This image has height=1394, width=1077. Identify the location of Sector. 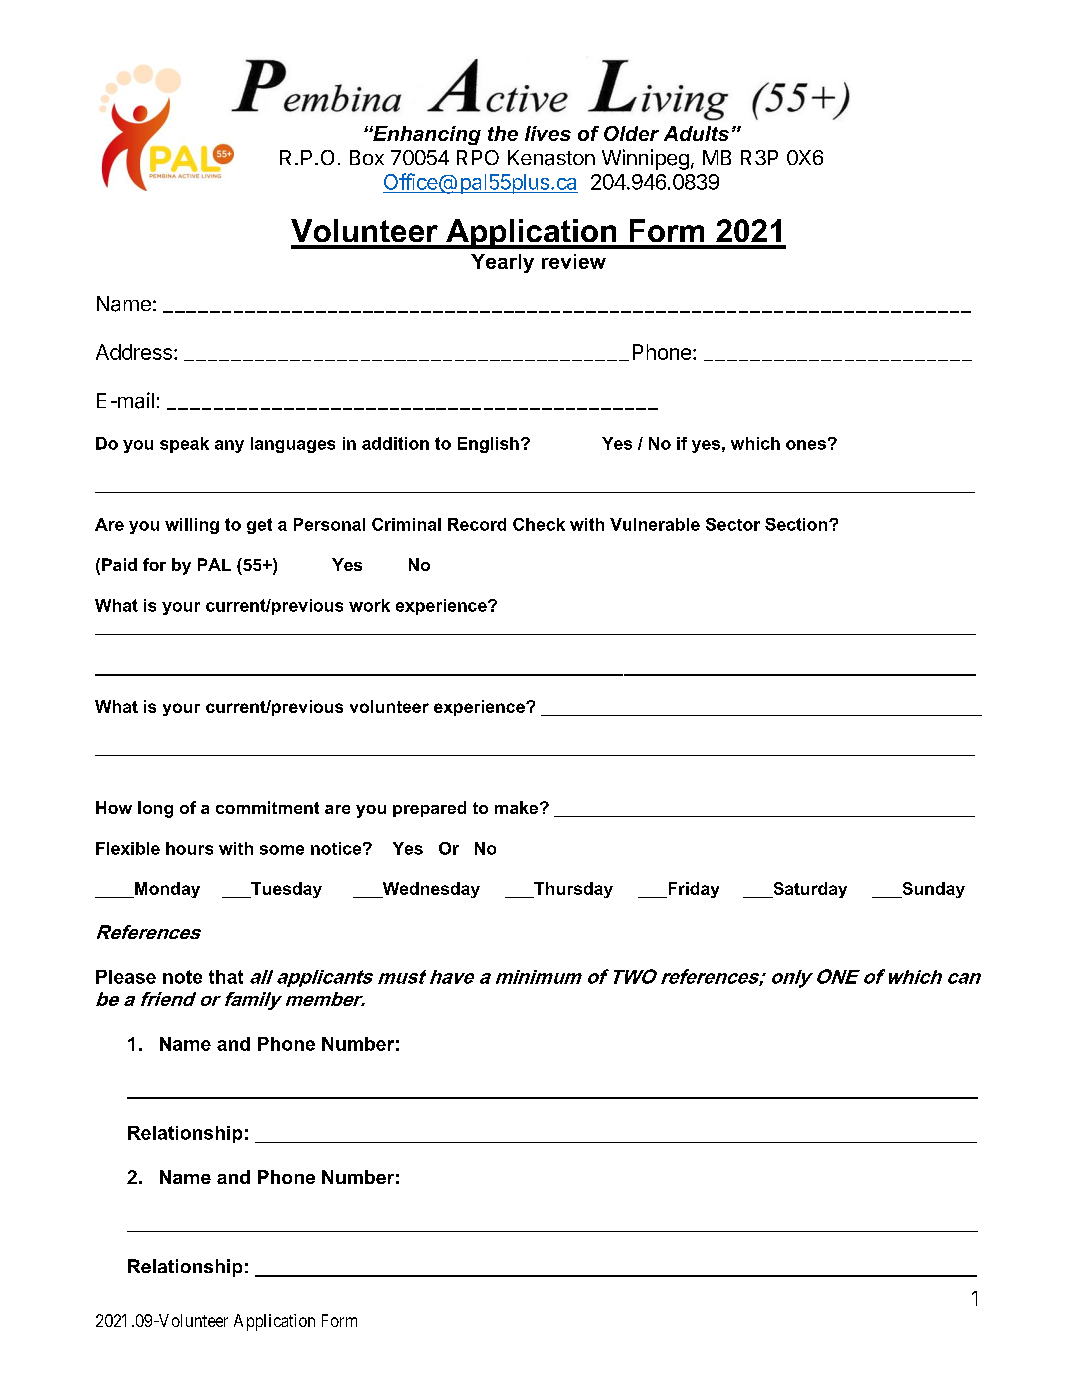
(733, 524).
